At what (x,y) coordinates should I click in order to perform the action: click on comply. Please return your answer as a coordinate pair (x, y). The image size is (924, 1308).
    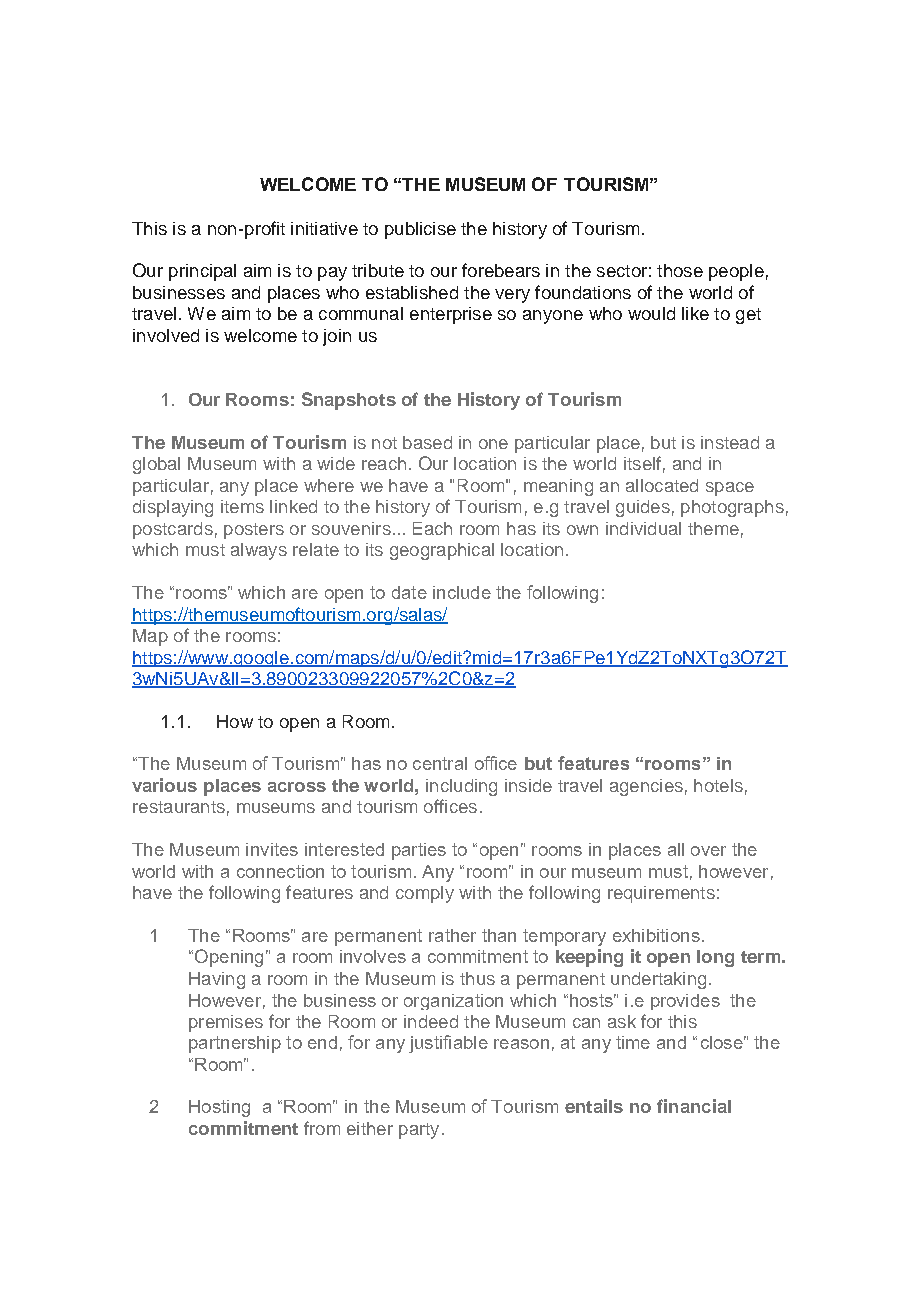
    Looking at the image, I should click on (425, 894).
